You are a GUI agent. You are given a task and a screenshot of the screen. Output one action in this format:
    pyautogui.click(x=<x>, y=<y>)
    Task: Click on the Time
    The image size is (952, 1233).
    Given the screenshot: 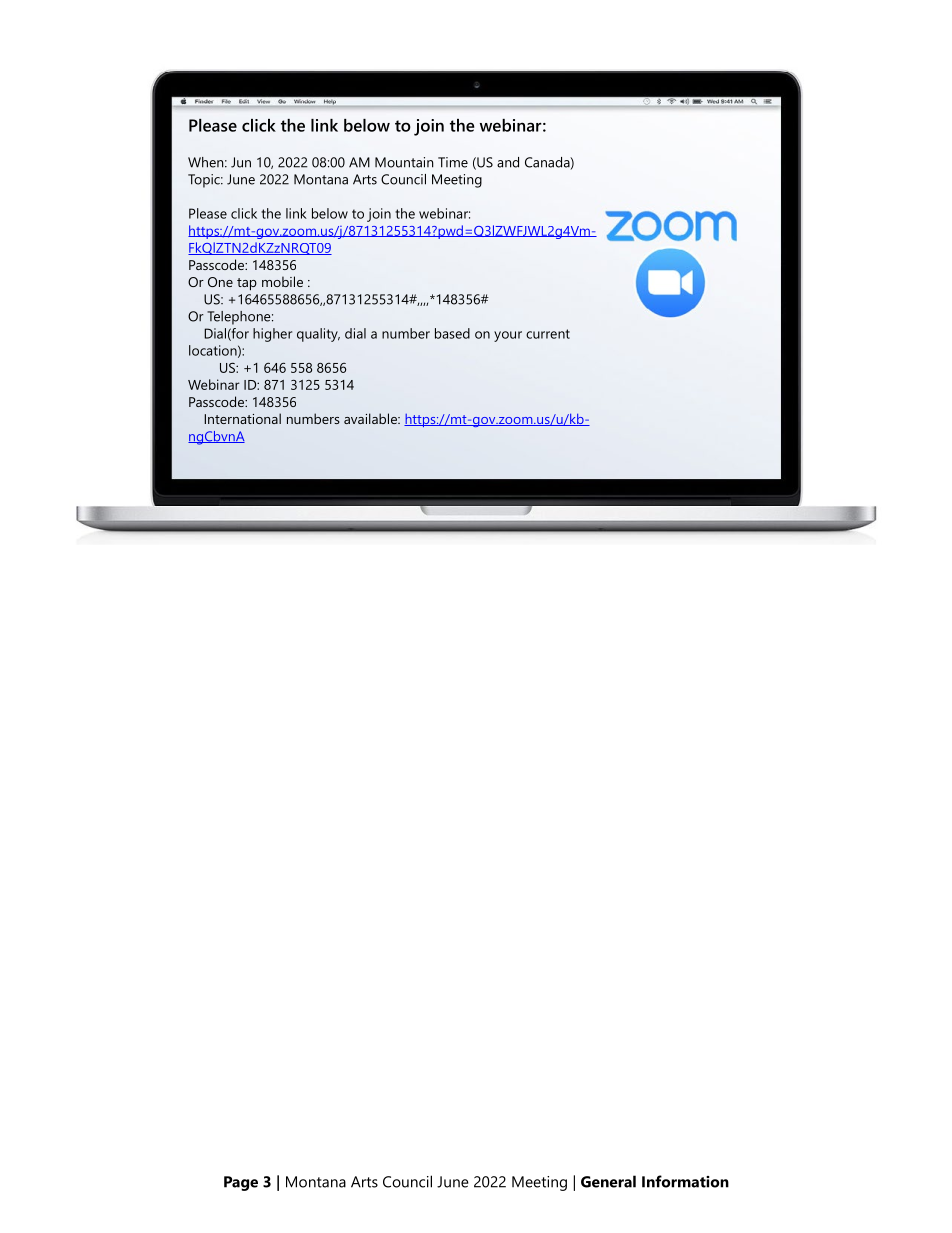 What is the action you would take?
    pyautogui.click(x=453, y=162)
